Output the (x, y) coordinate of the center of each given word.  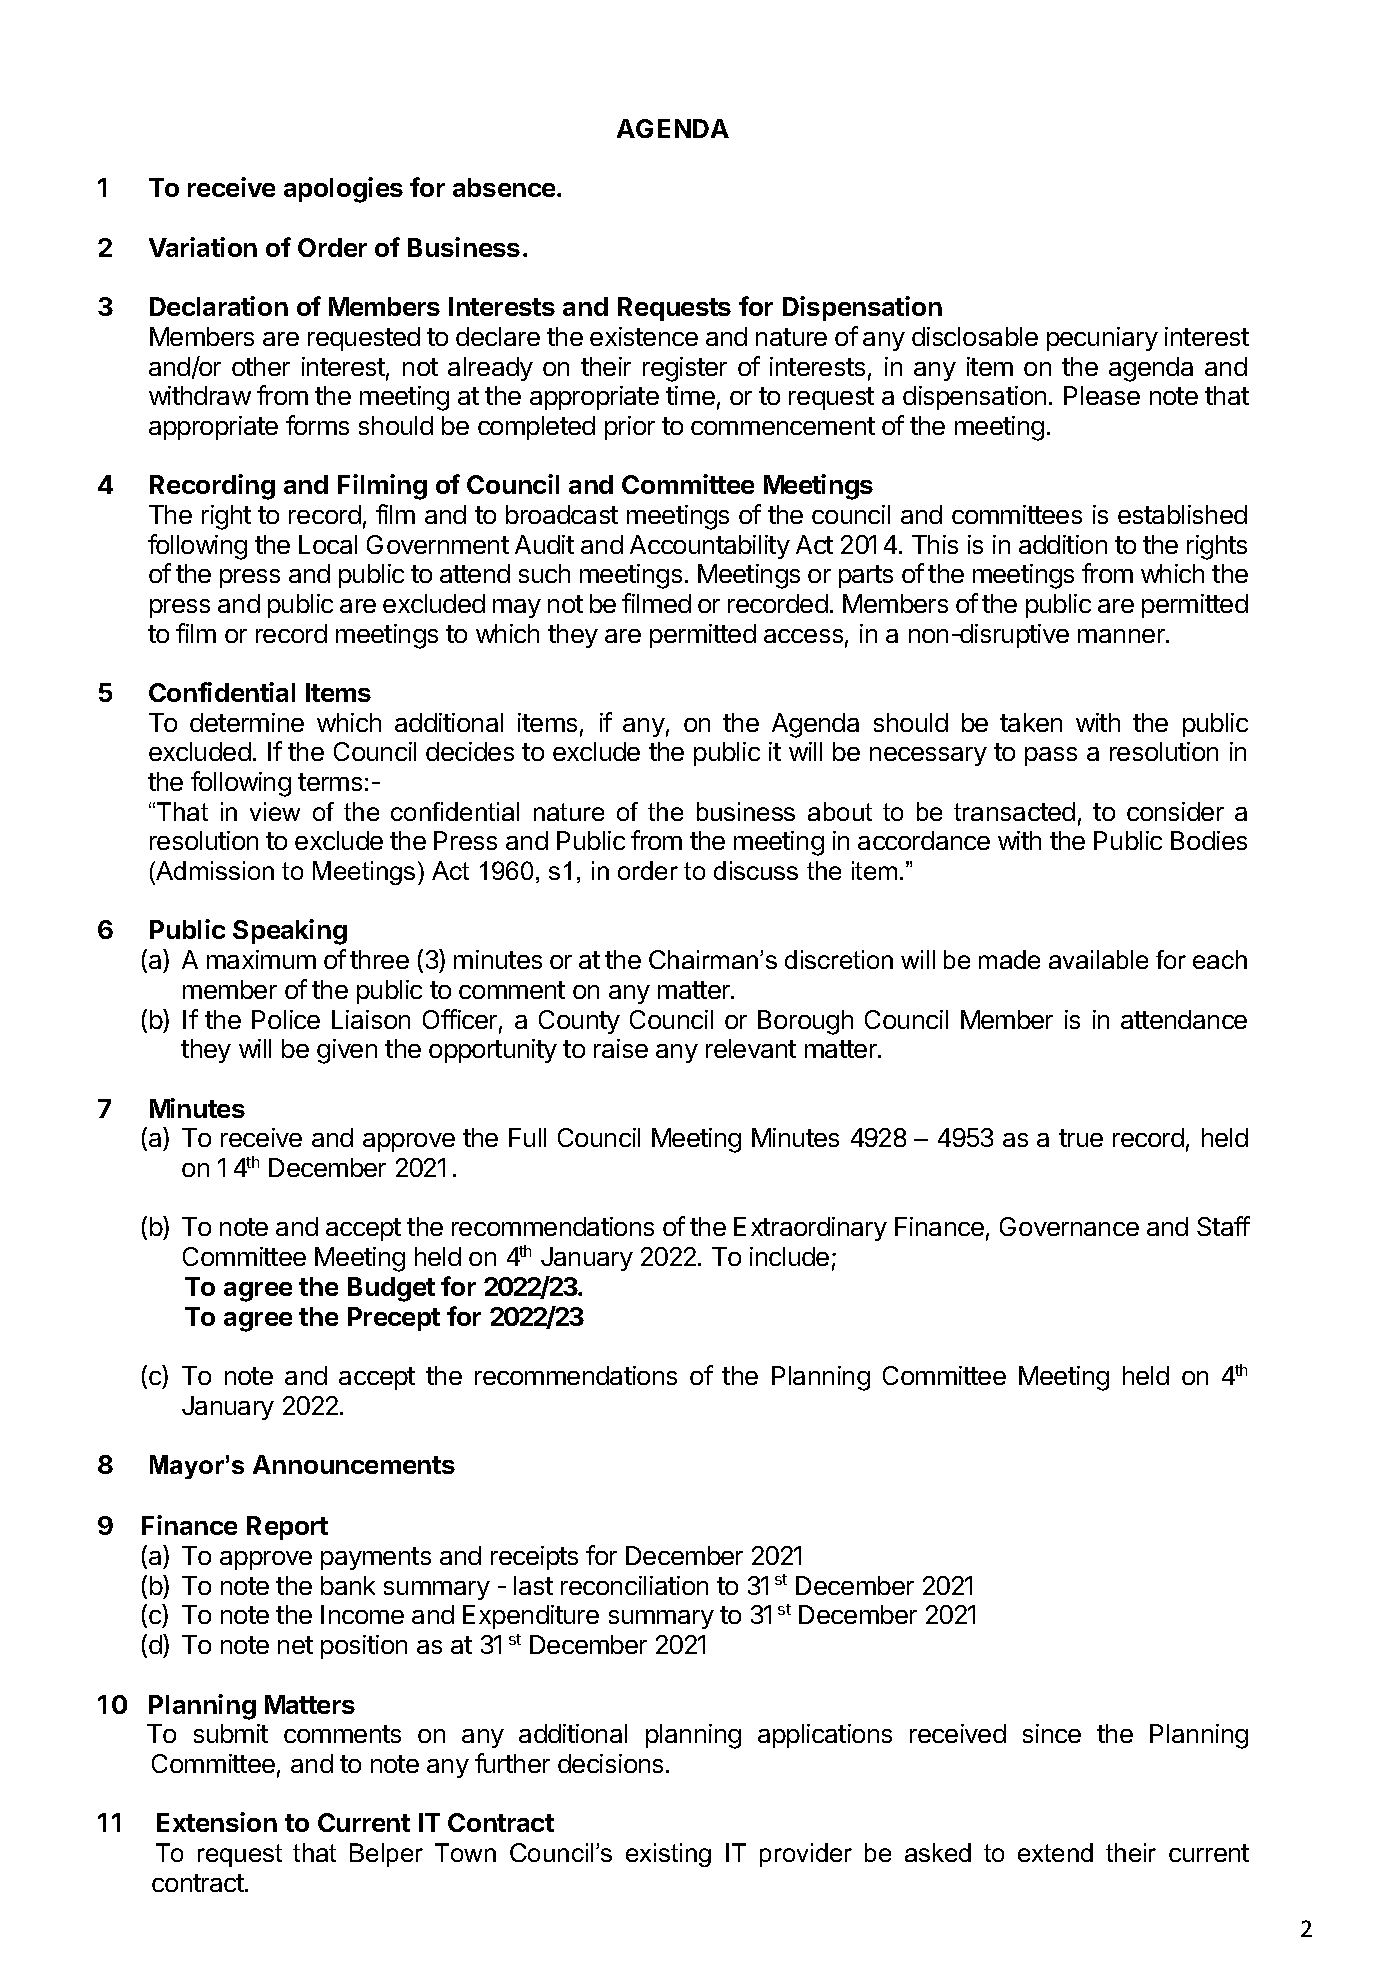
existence (644, 336)
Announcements (354, 1464)
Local (328, 544)
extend (1055, 1852)
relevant (751, 1048)
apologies (343, 190)
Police (286, 1019)
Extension (217, 1822)
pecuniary (1102, 339)
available (1098, 959)
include (789, 1256)
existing (668, 1855)
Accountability (710, 547)
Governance (1069, 1226)
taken (1031, 722)
